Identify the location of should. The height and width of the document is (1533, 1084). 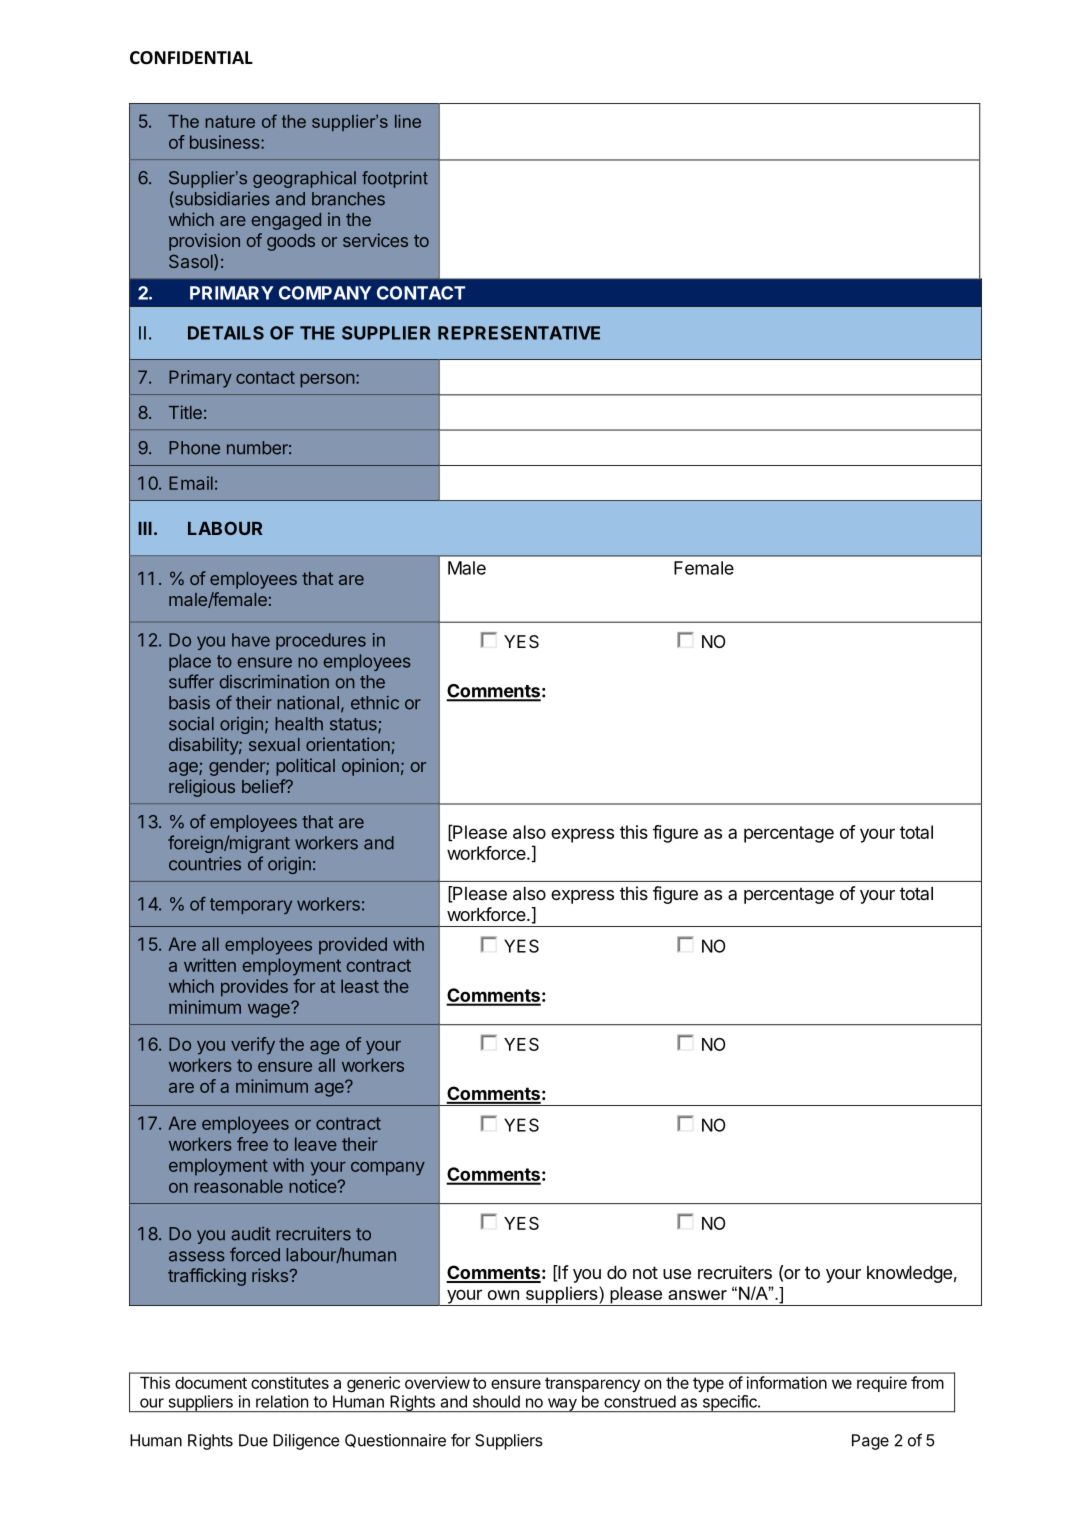
(496, 1401).
